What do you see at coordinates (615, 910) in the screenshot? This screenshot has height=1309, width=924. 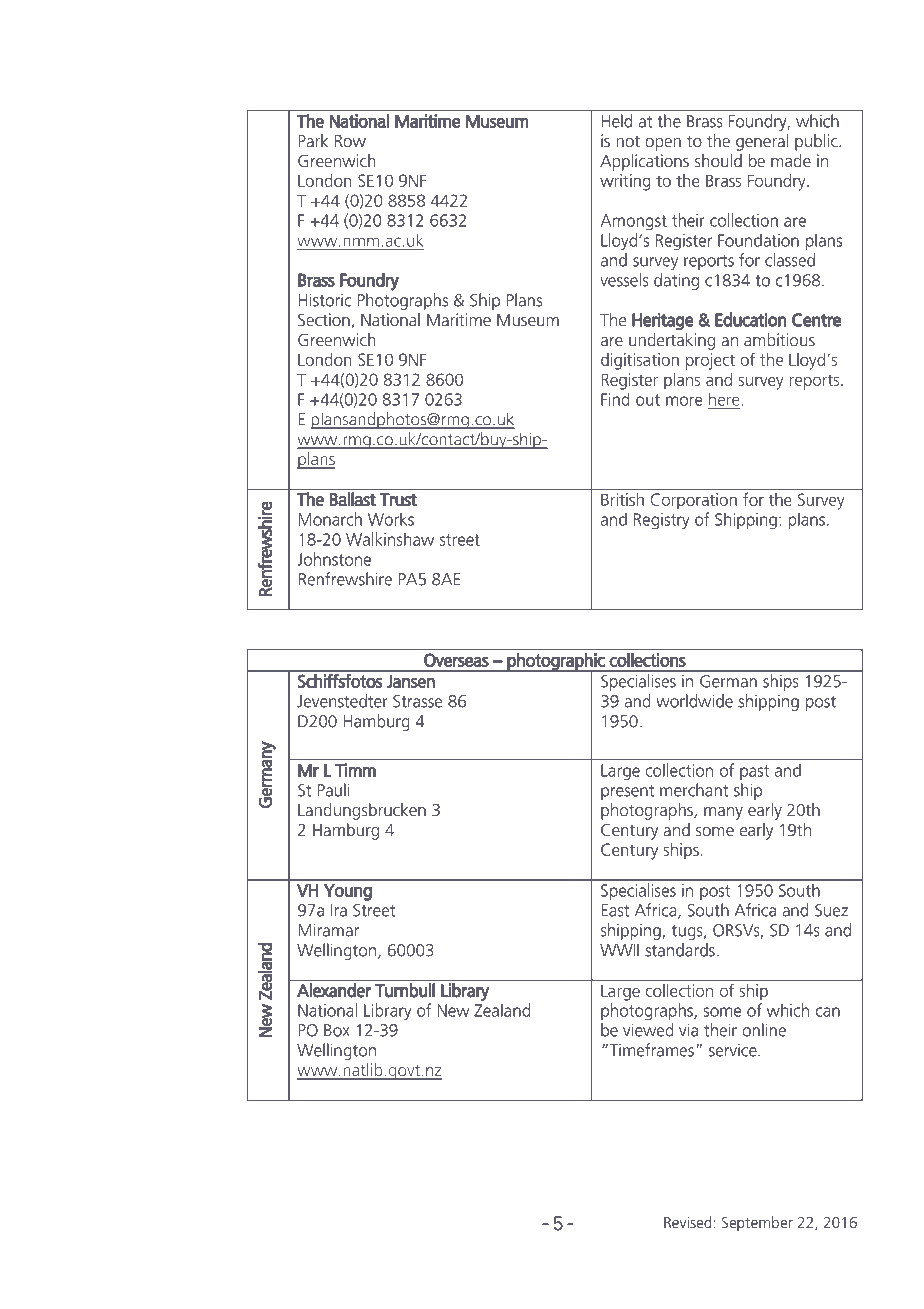 I see `East` at bounding box center [615, 910].
